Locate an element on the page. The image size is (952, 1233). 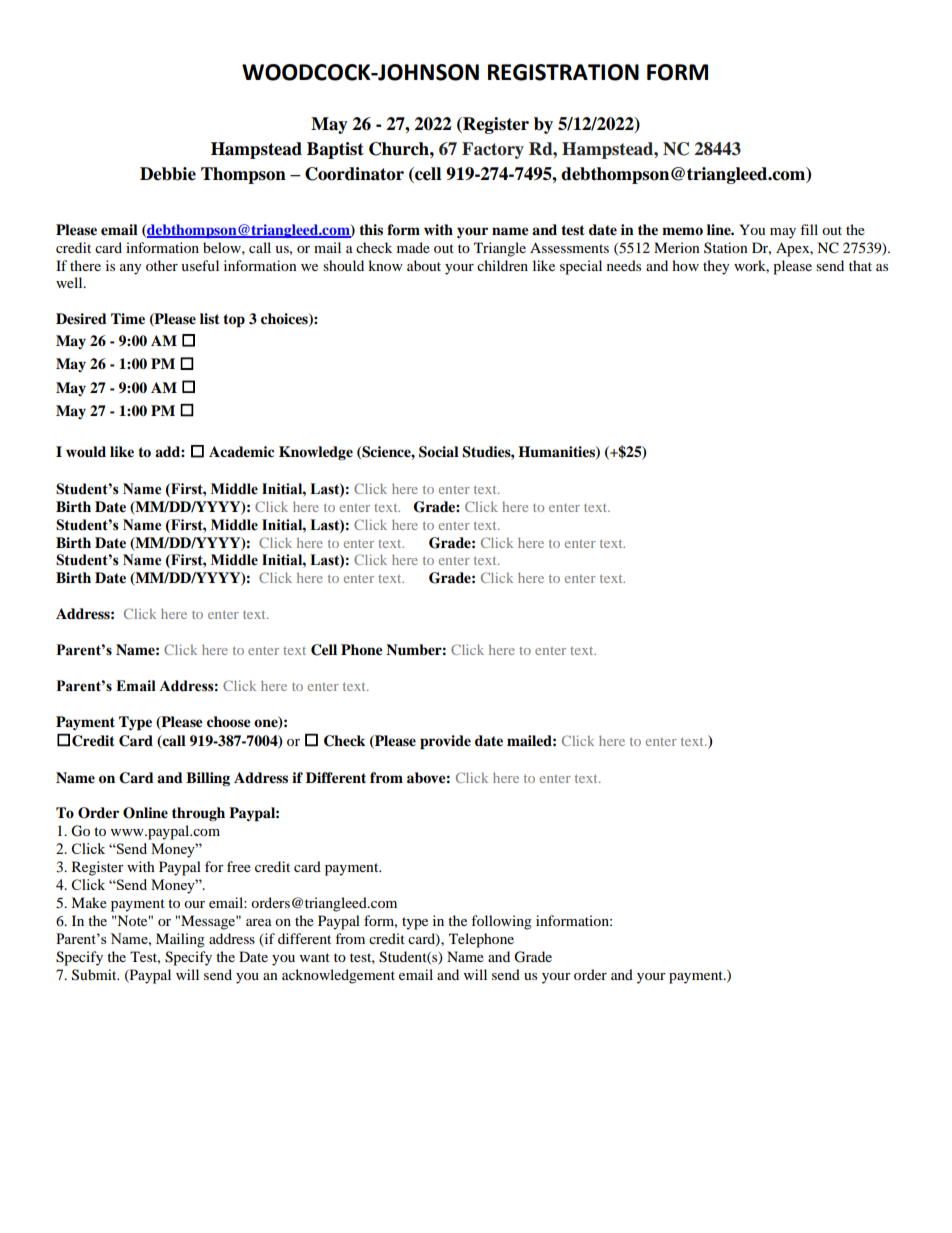
Factory is located at coordinates (493, 150).
